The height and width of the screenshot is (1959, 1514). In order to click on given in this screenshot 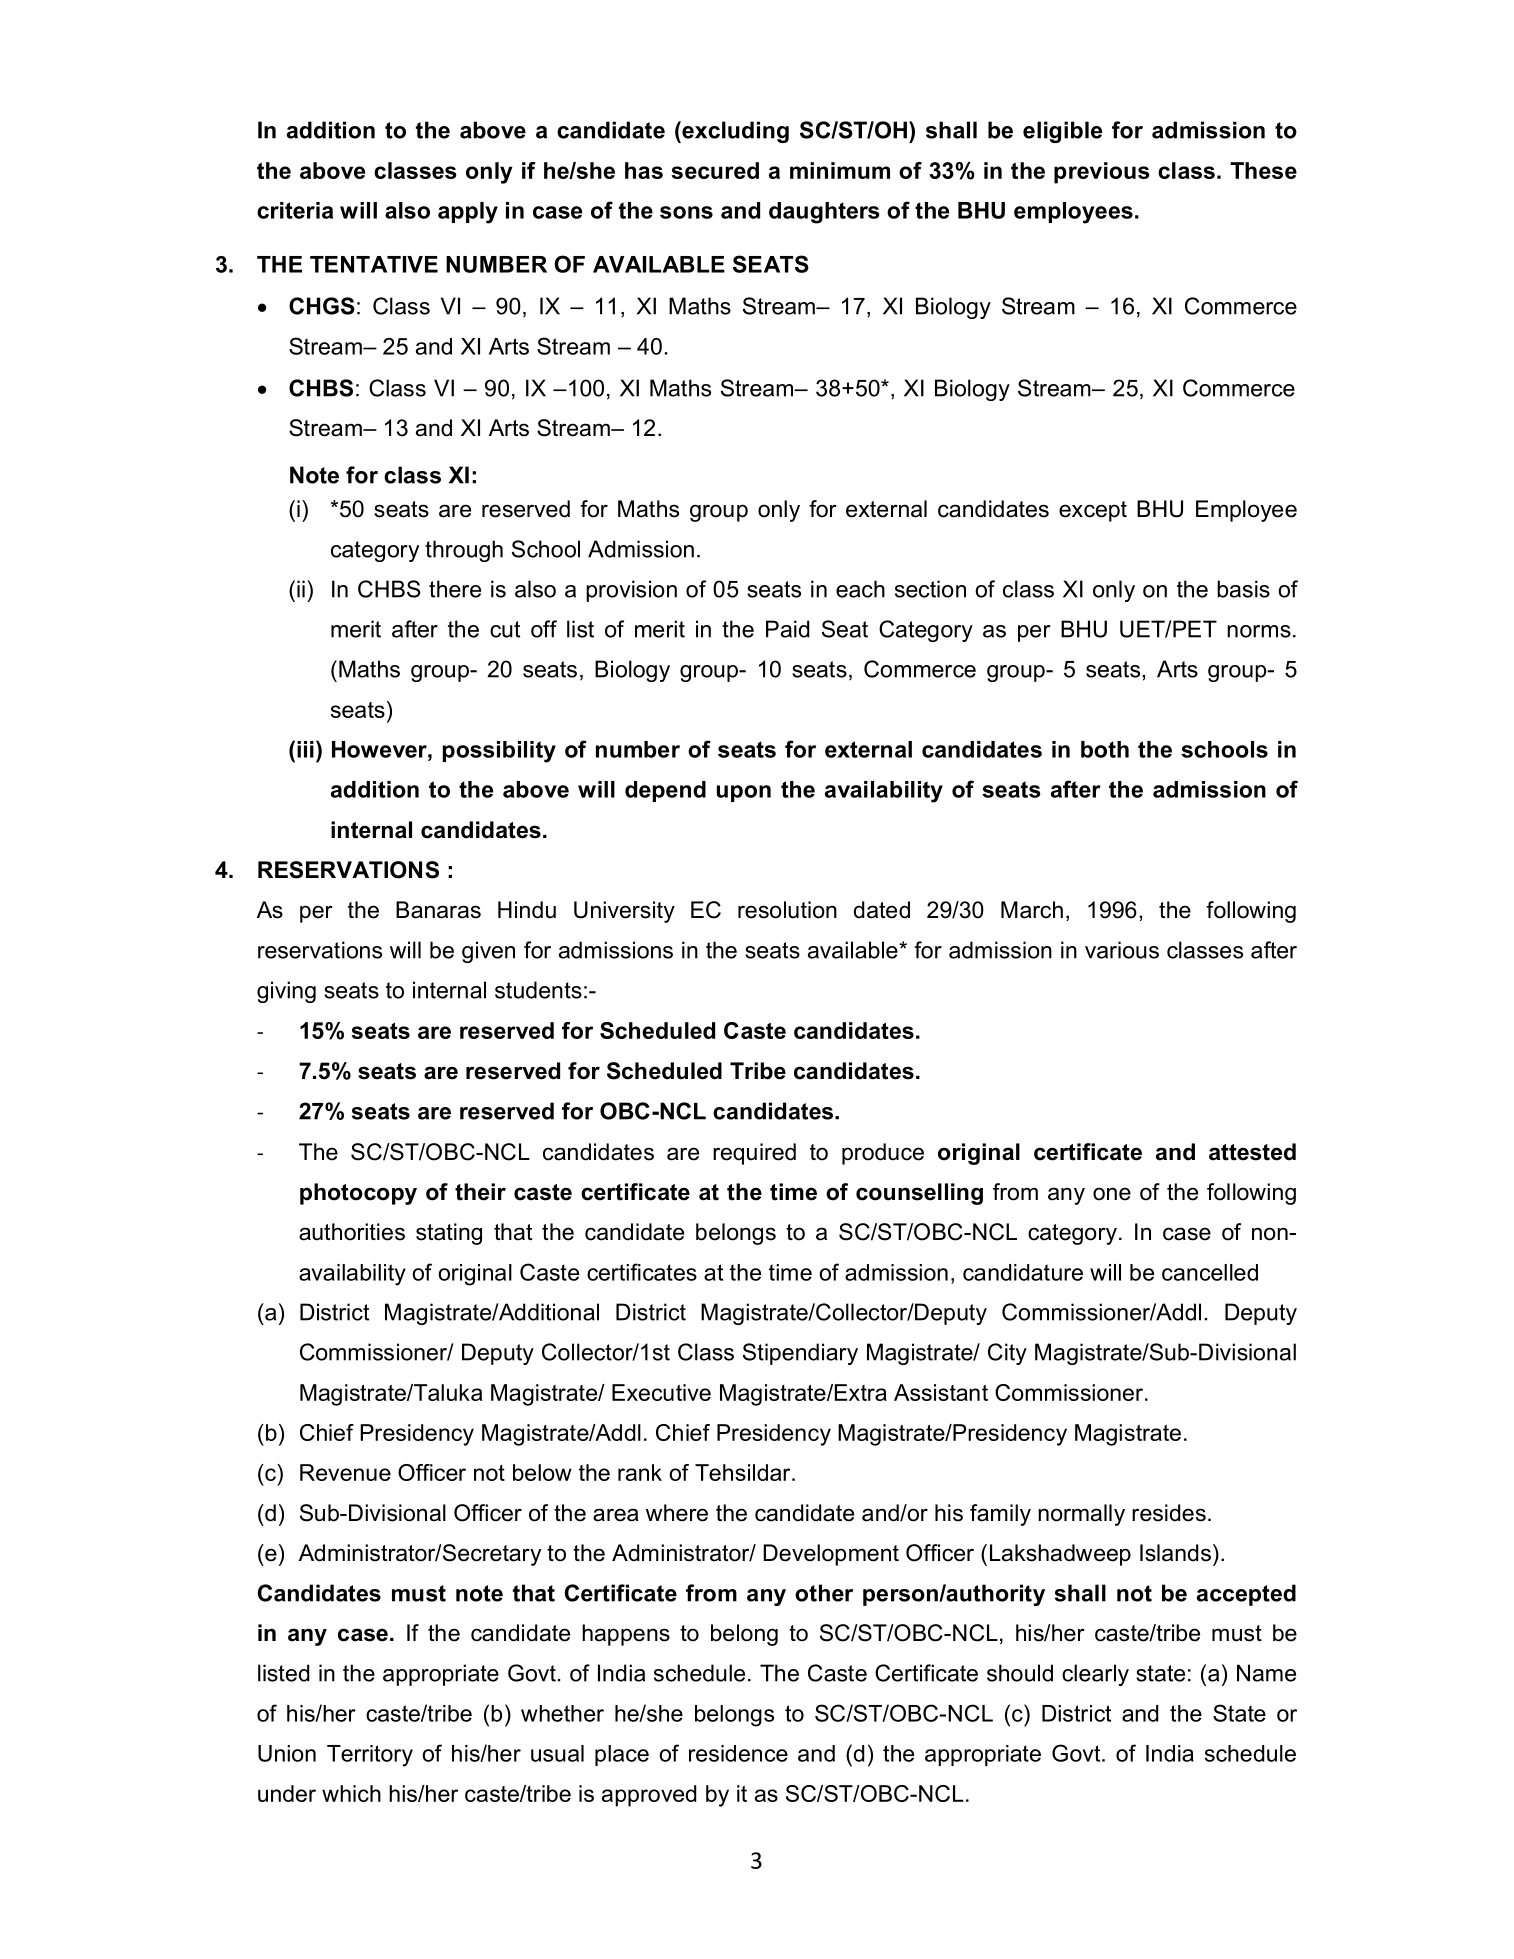, I will do `click(488, 952)`.
